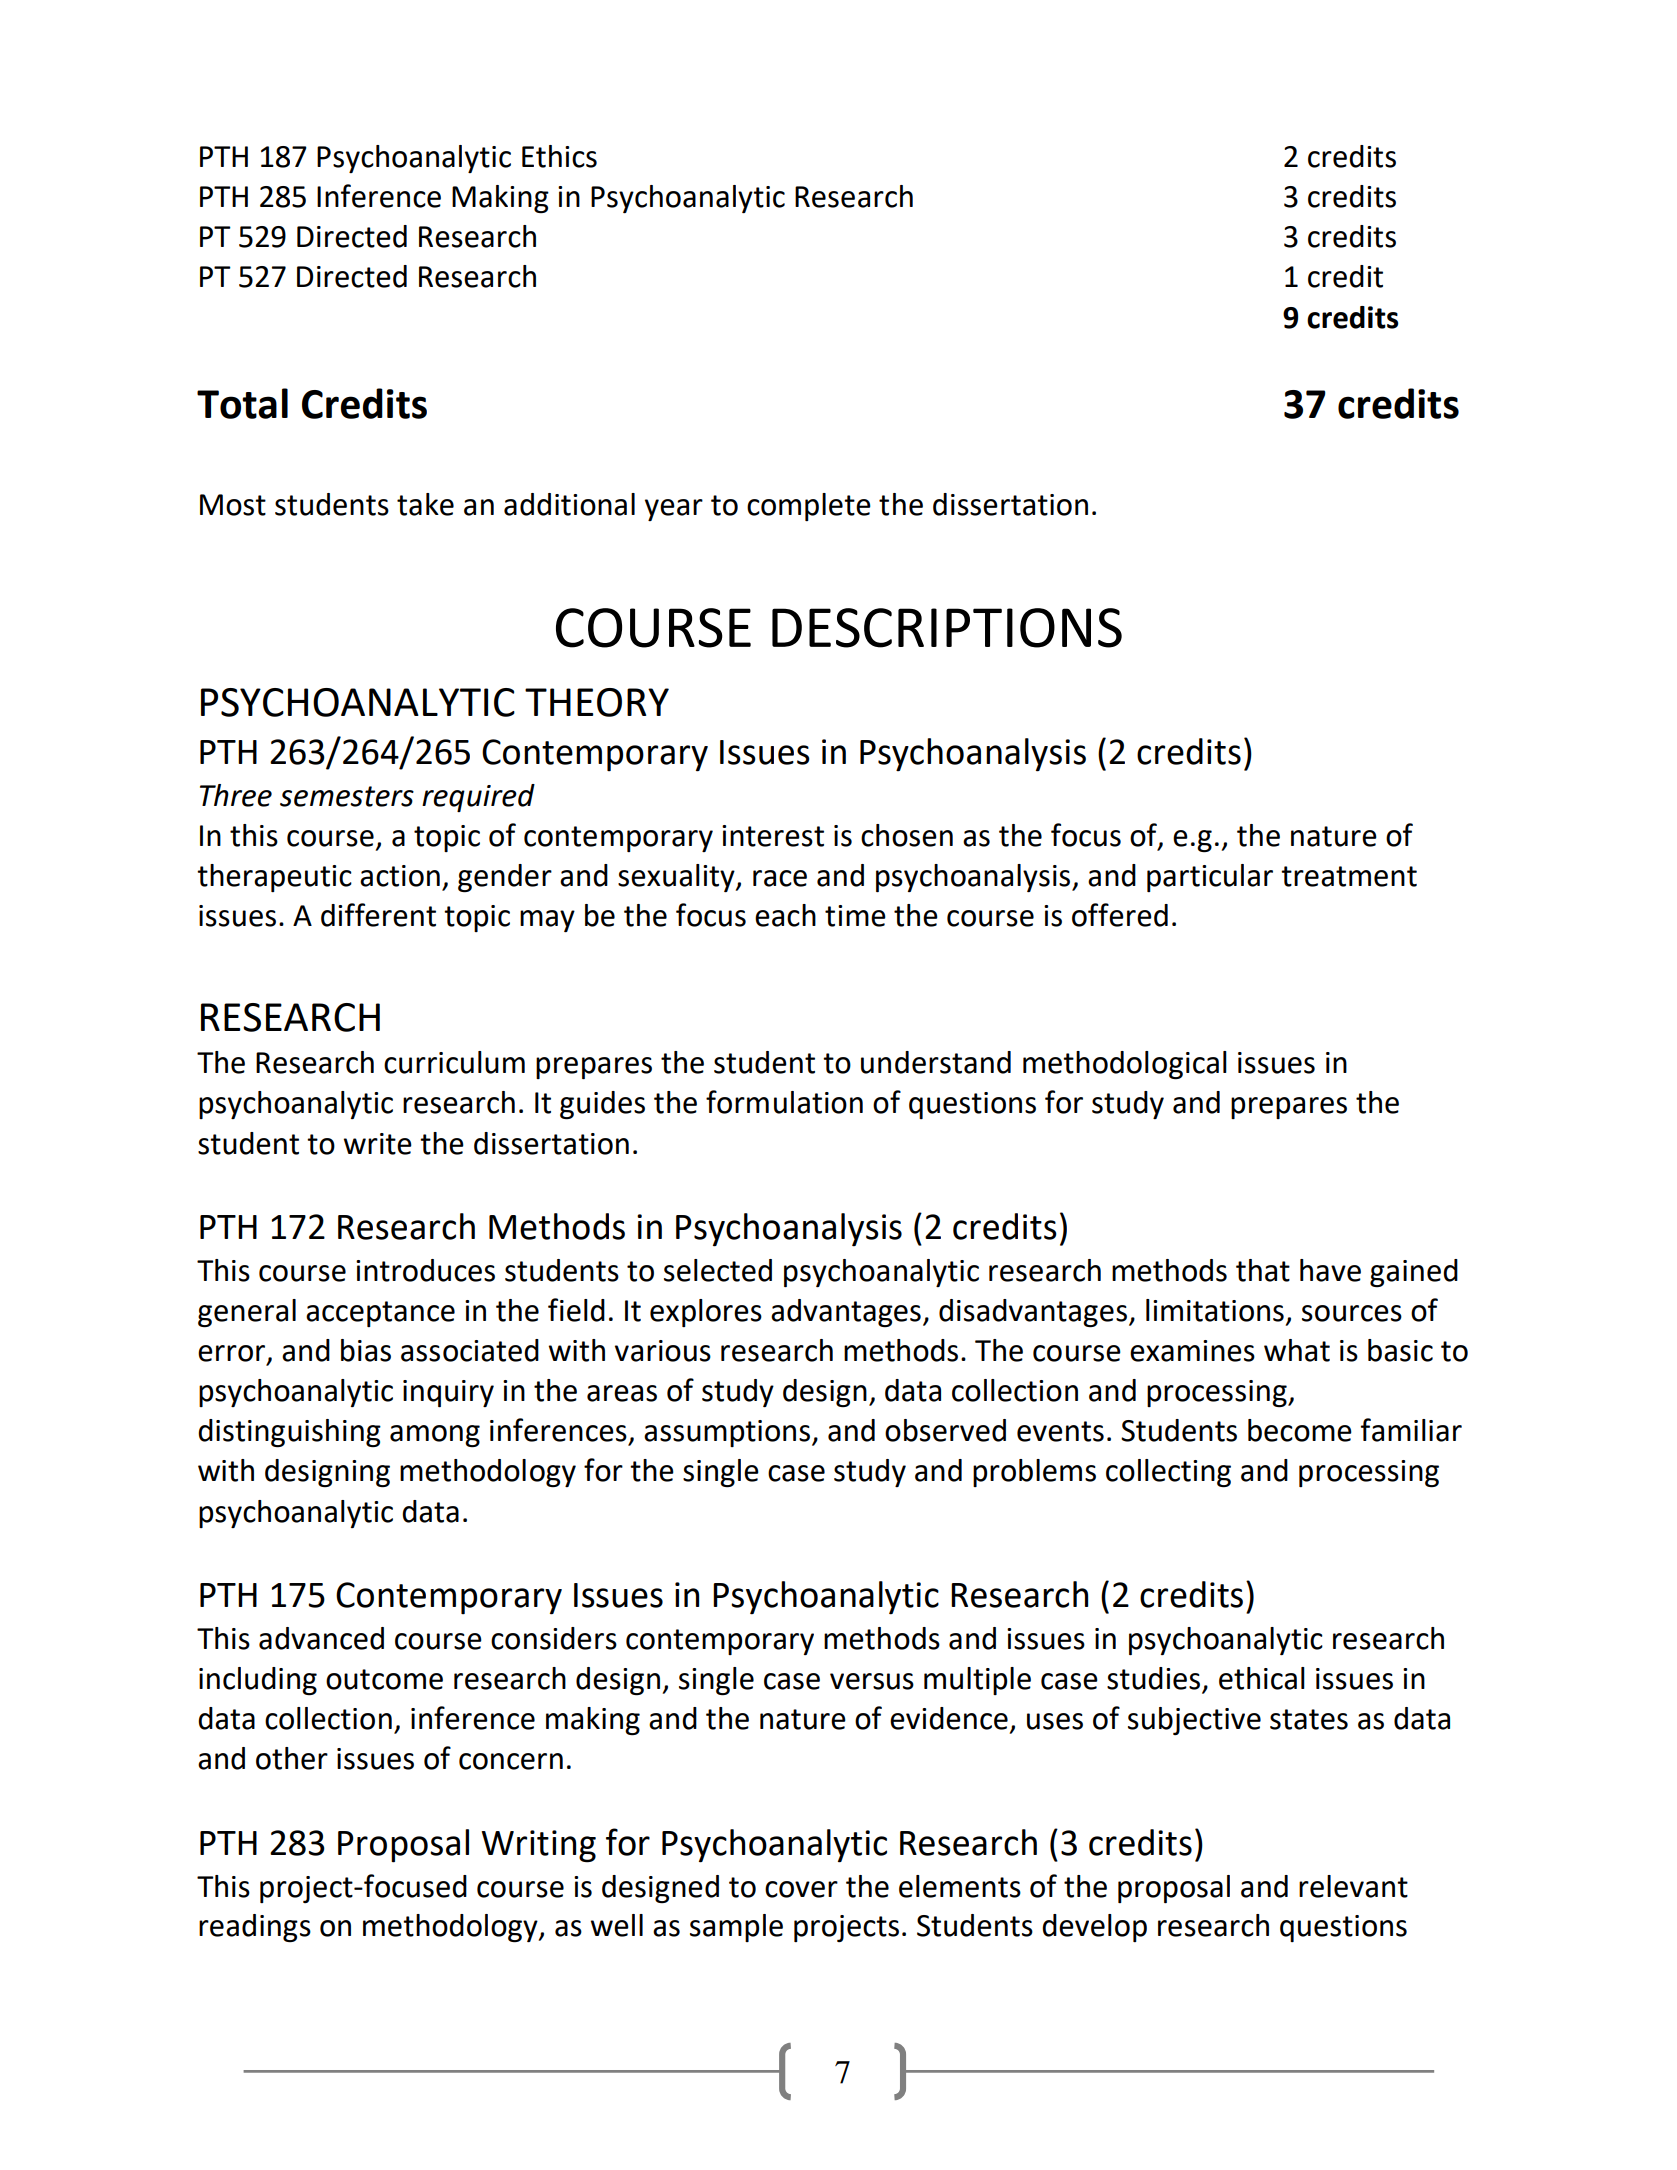 This page has height=2170, width=1677. What do you see at coordinates (809, 507) in the page?
I see `complete` at bounding box center [809, 507].
